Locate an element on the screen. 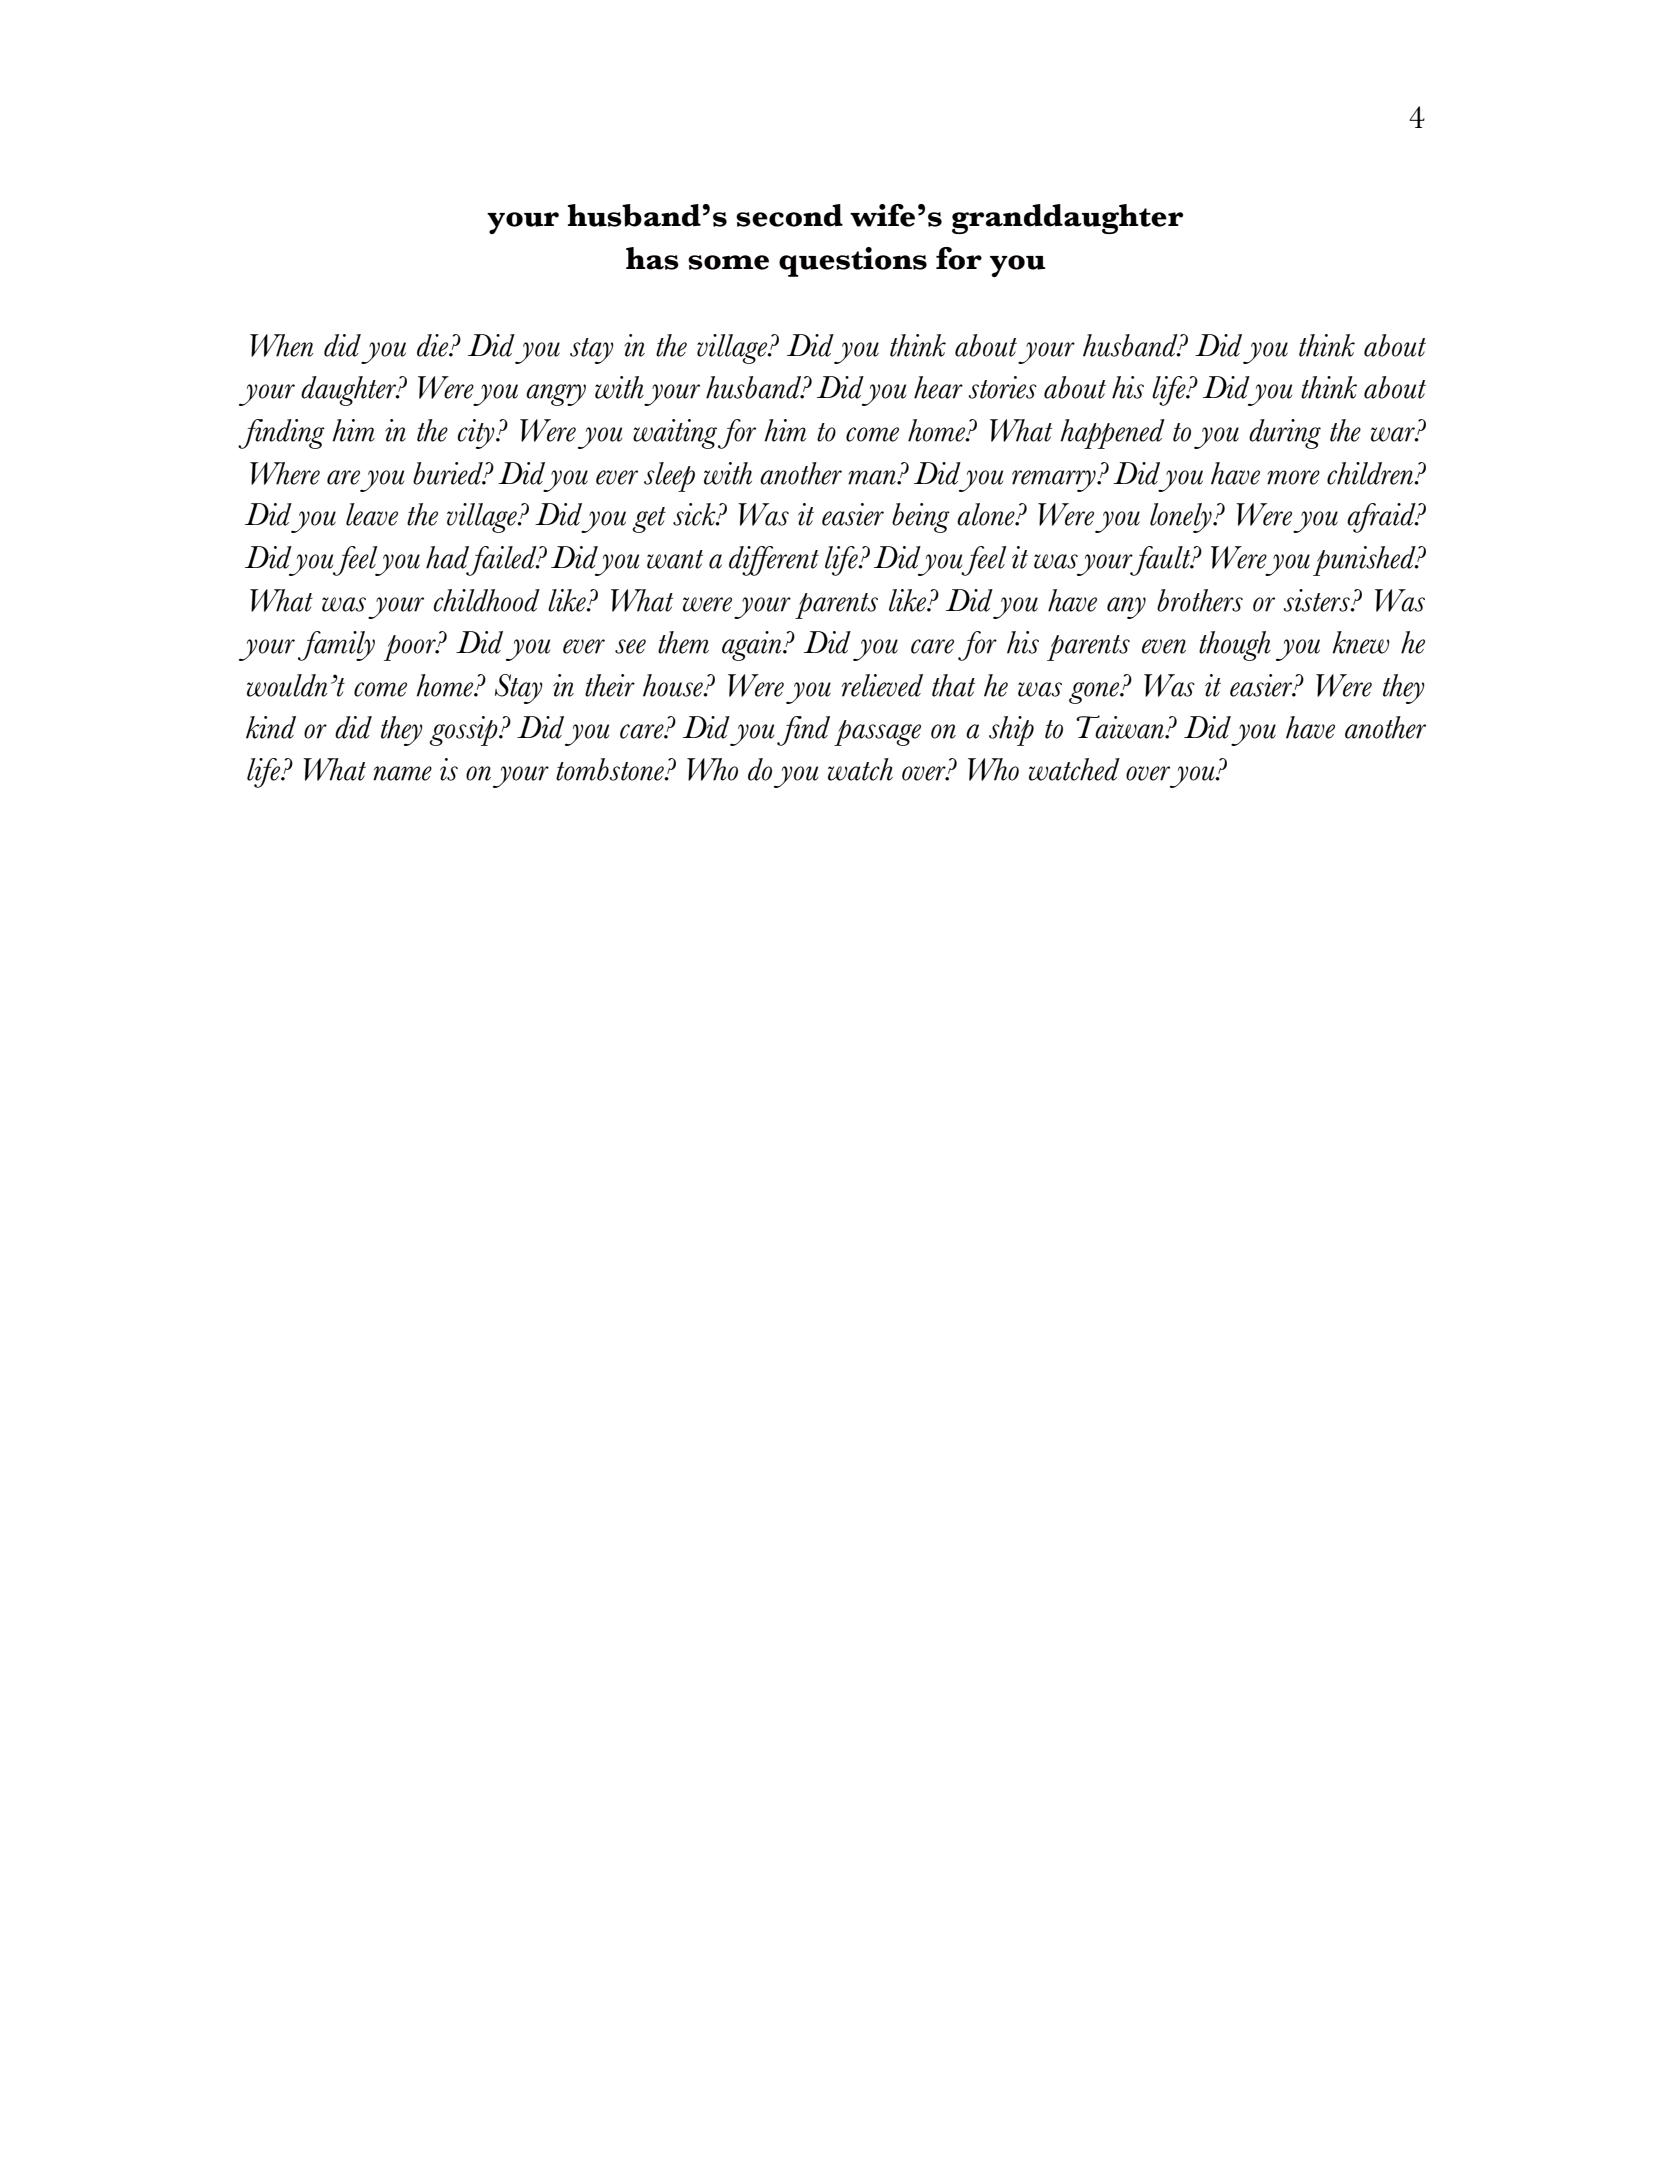 The image size is (1670, 2162). city is located at coordinates (477, 434).
